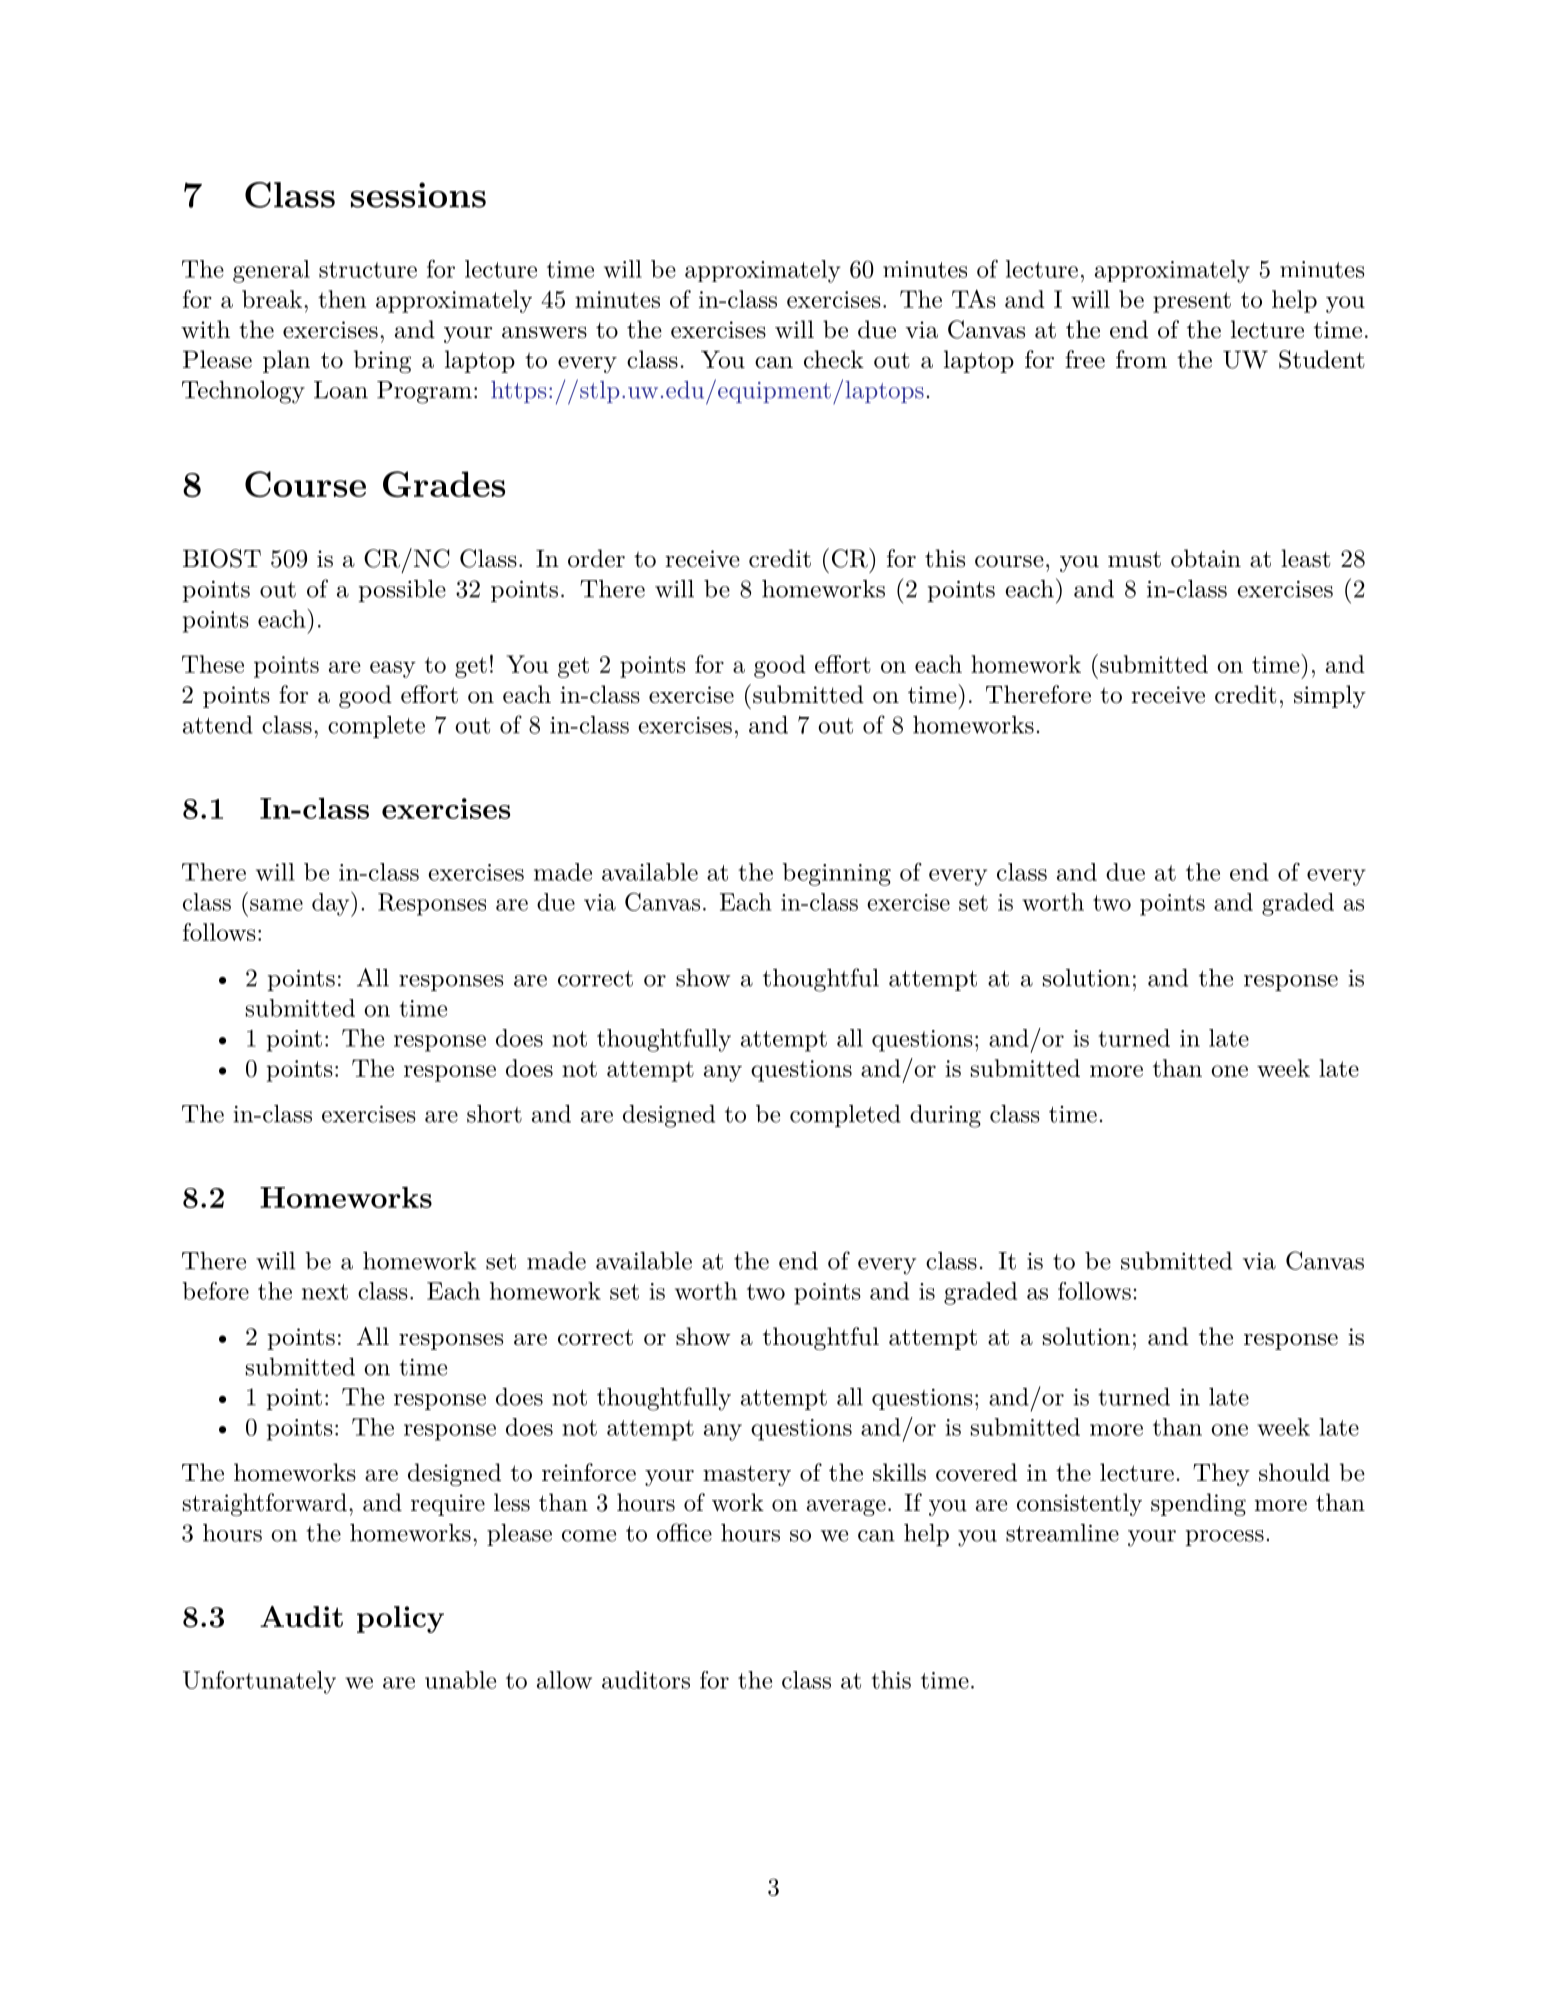 The image size is (1547, 2002). I want to click on easy, so click(393, 669).
